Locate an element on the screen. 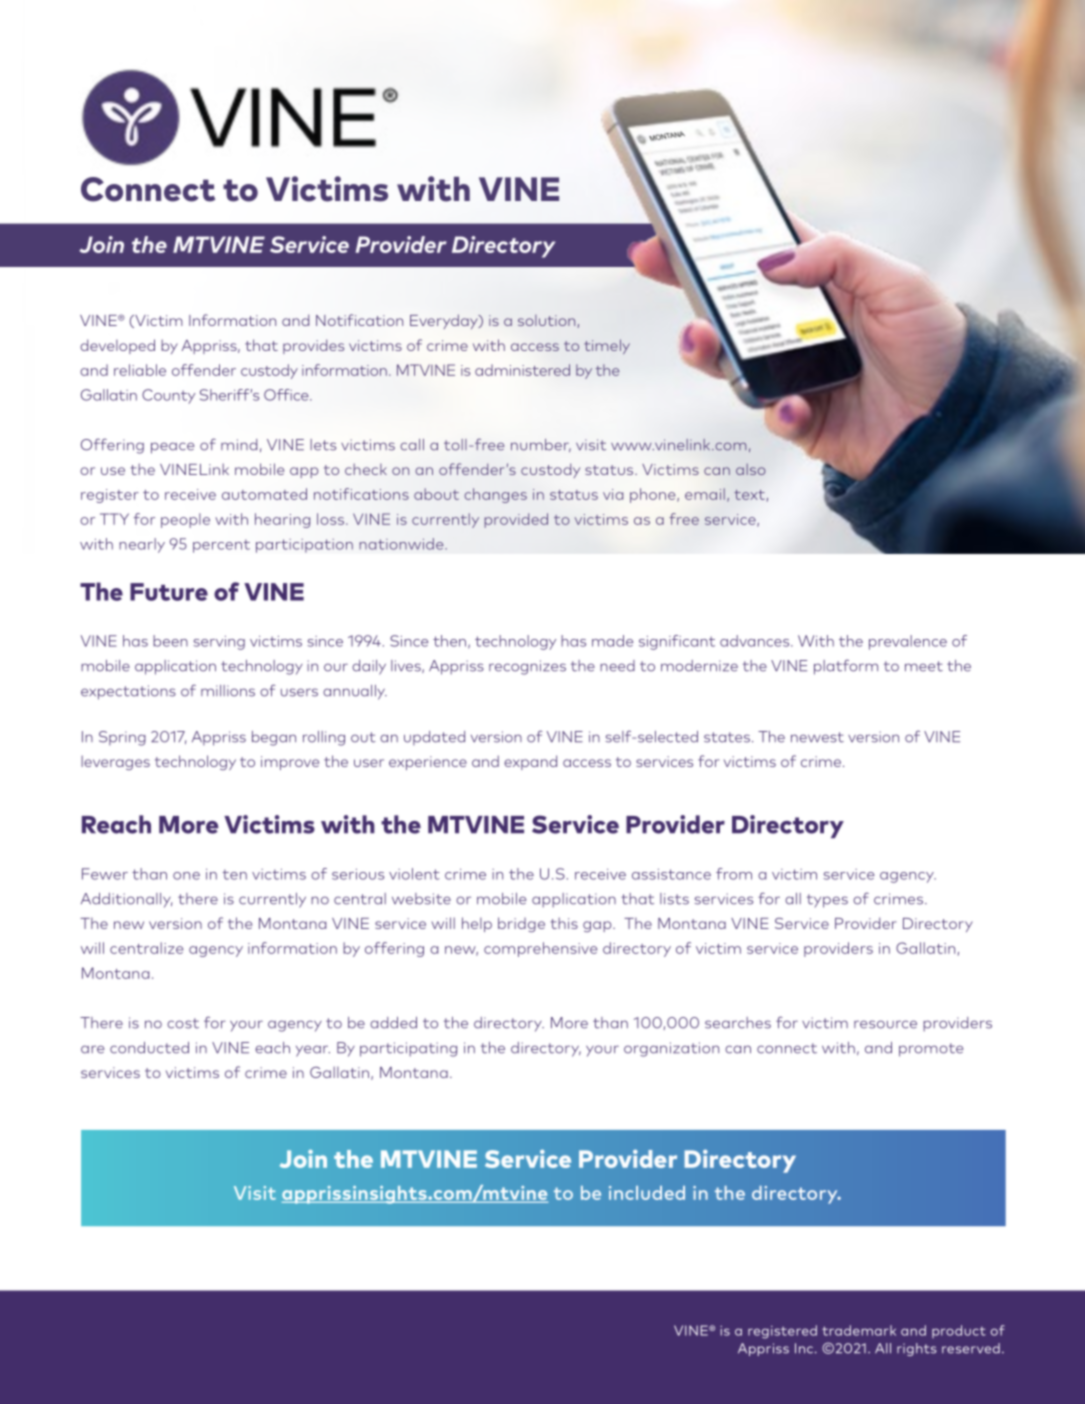 The image size is (1085, 1404). expand is located at coordinates (530, 762).
